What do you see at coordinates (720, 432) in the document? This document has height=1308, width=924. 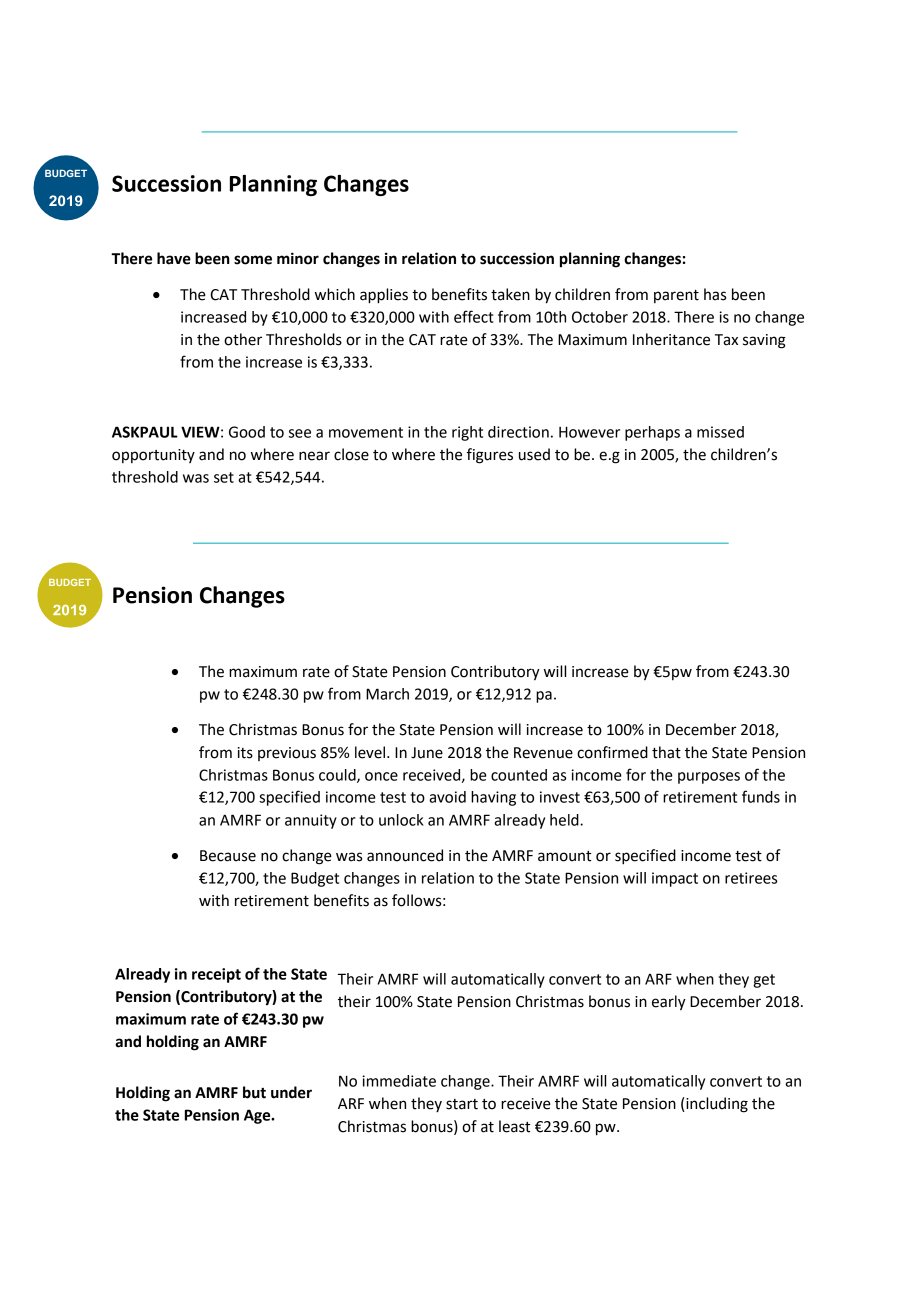 I see `missed` at bounding box center [720, 432].
